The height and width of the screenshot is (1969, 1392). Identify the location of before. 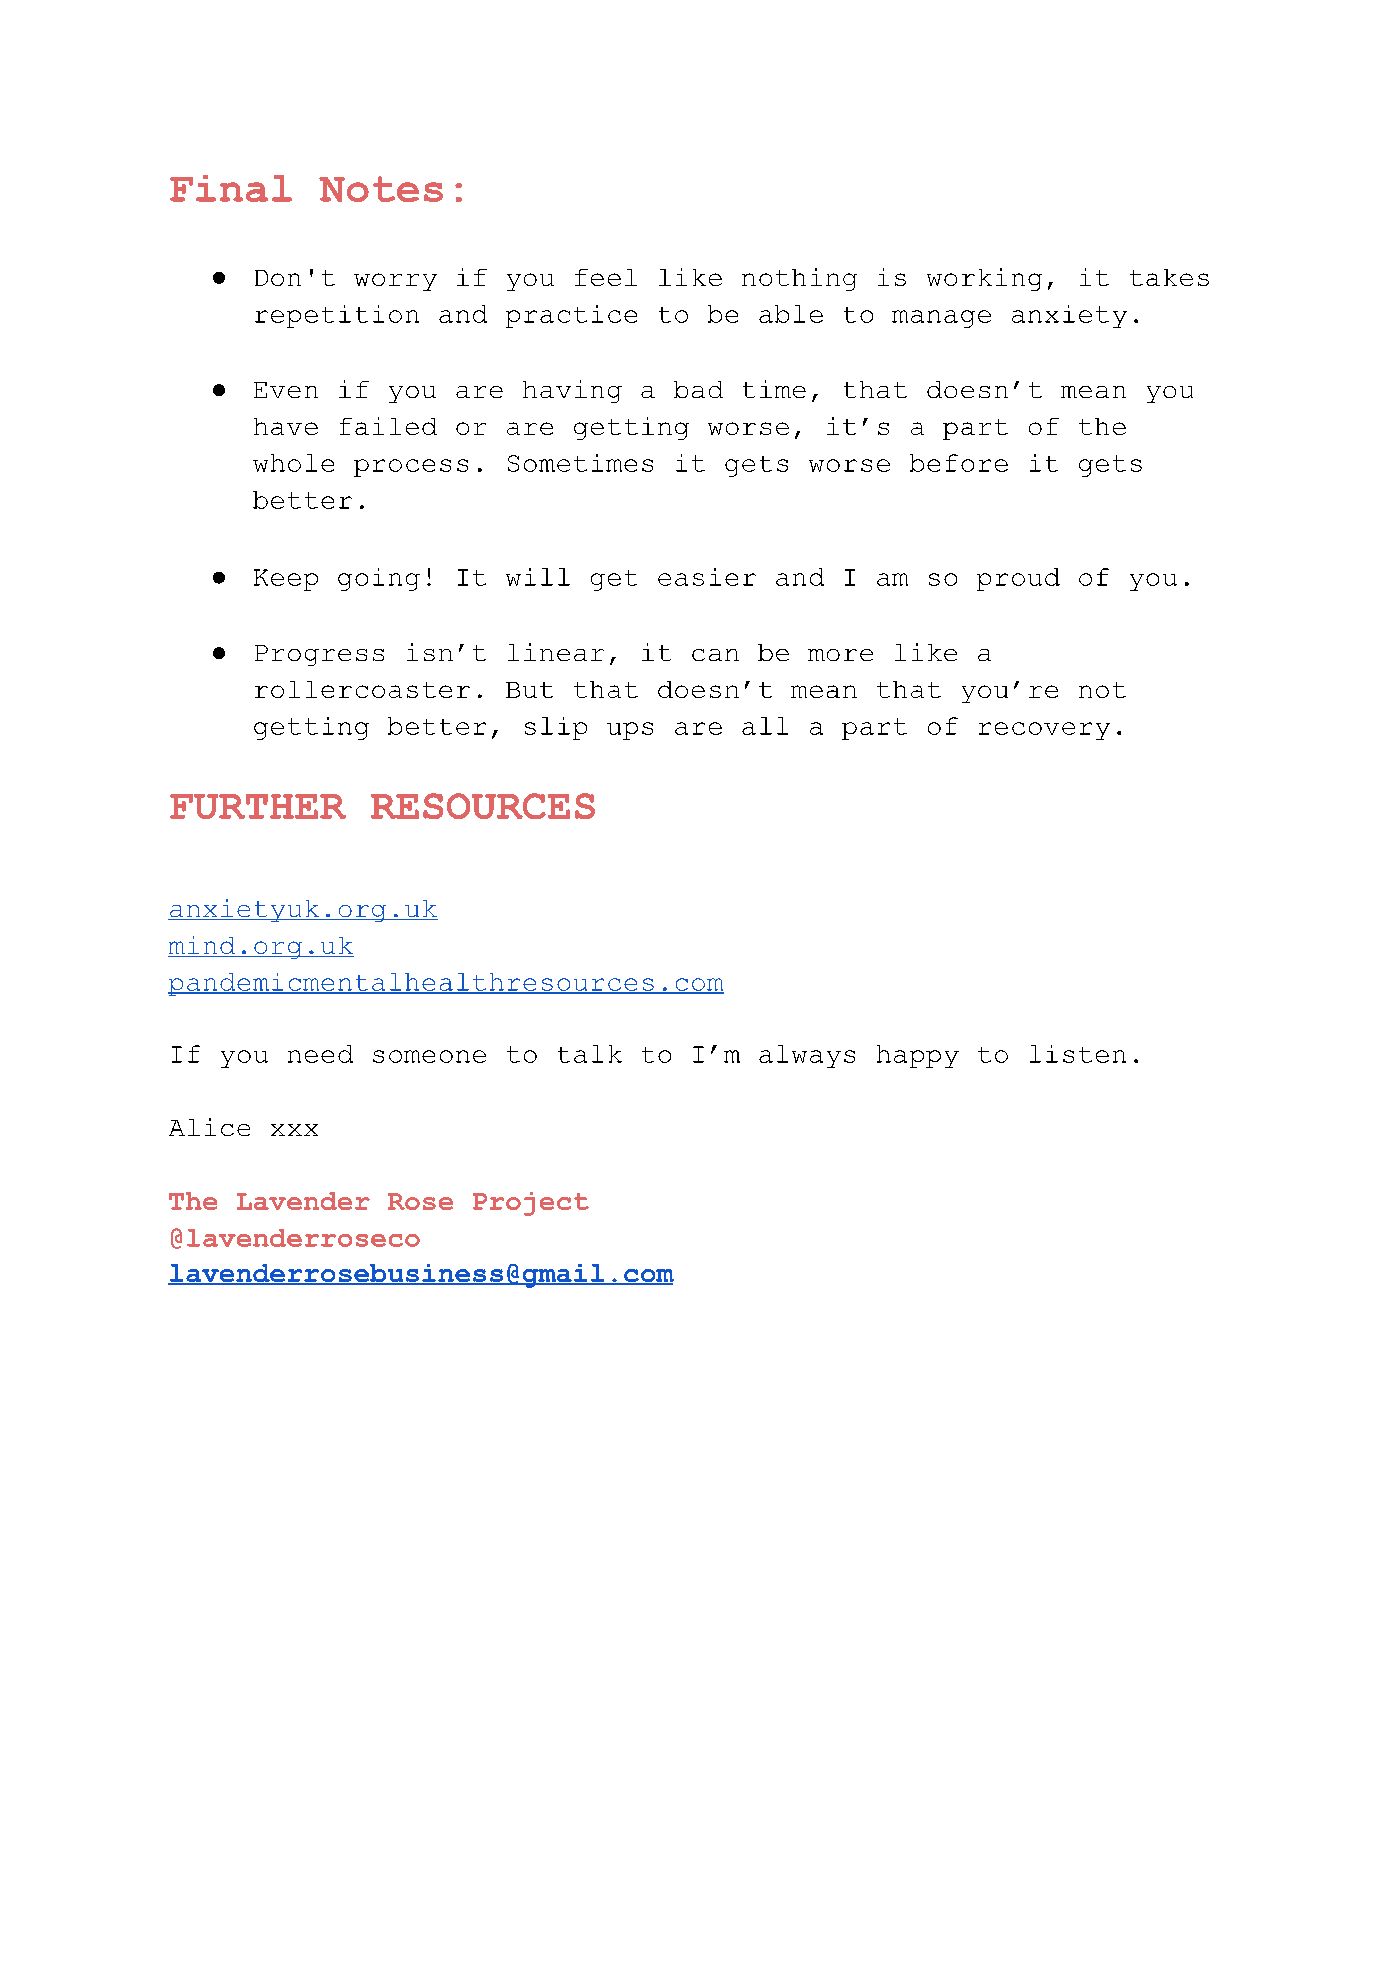
(959, 463).
